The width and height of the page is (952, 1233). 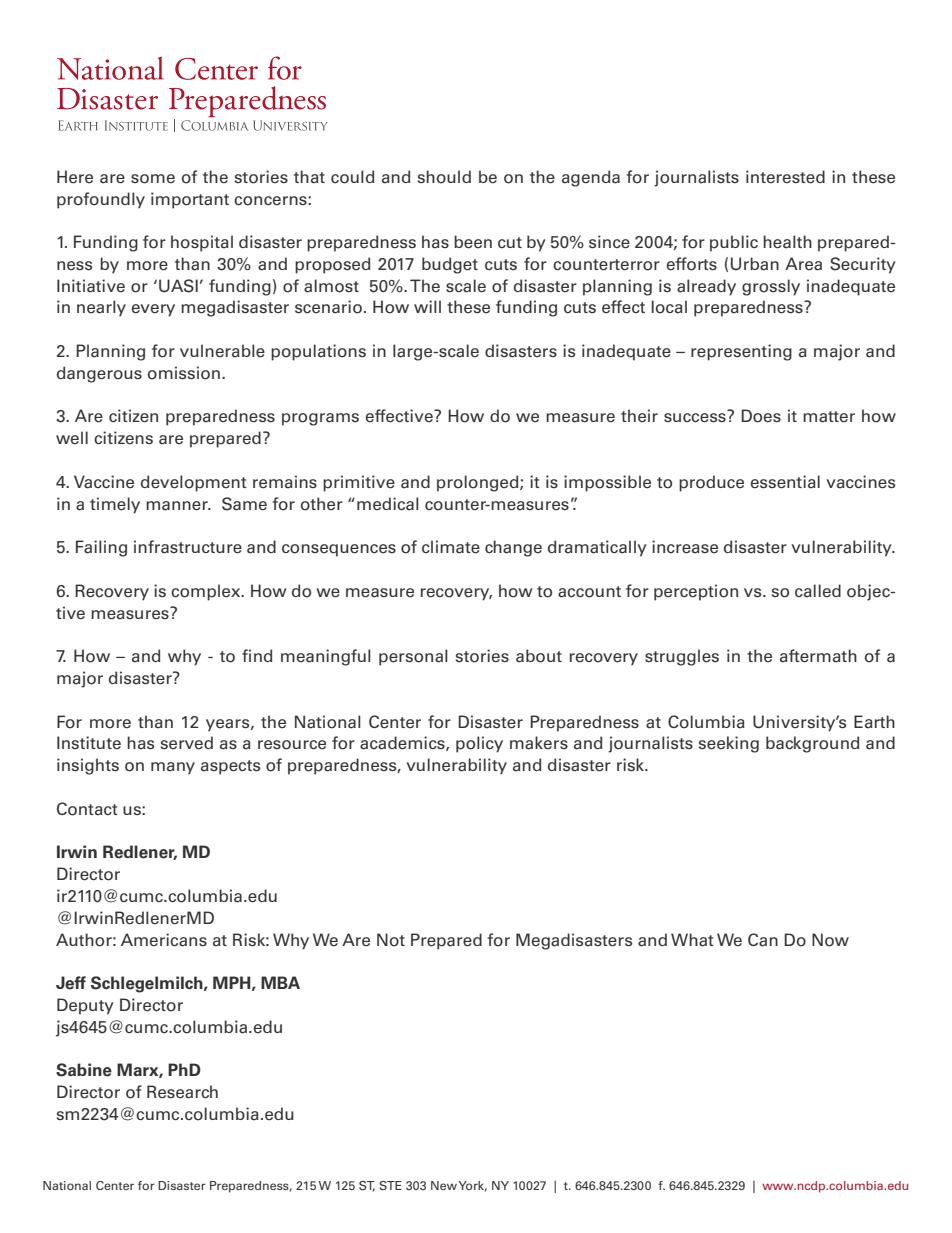 I want to click on policy, so click(x=479, y=744).
